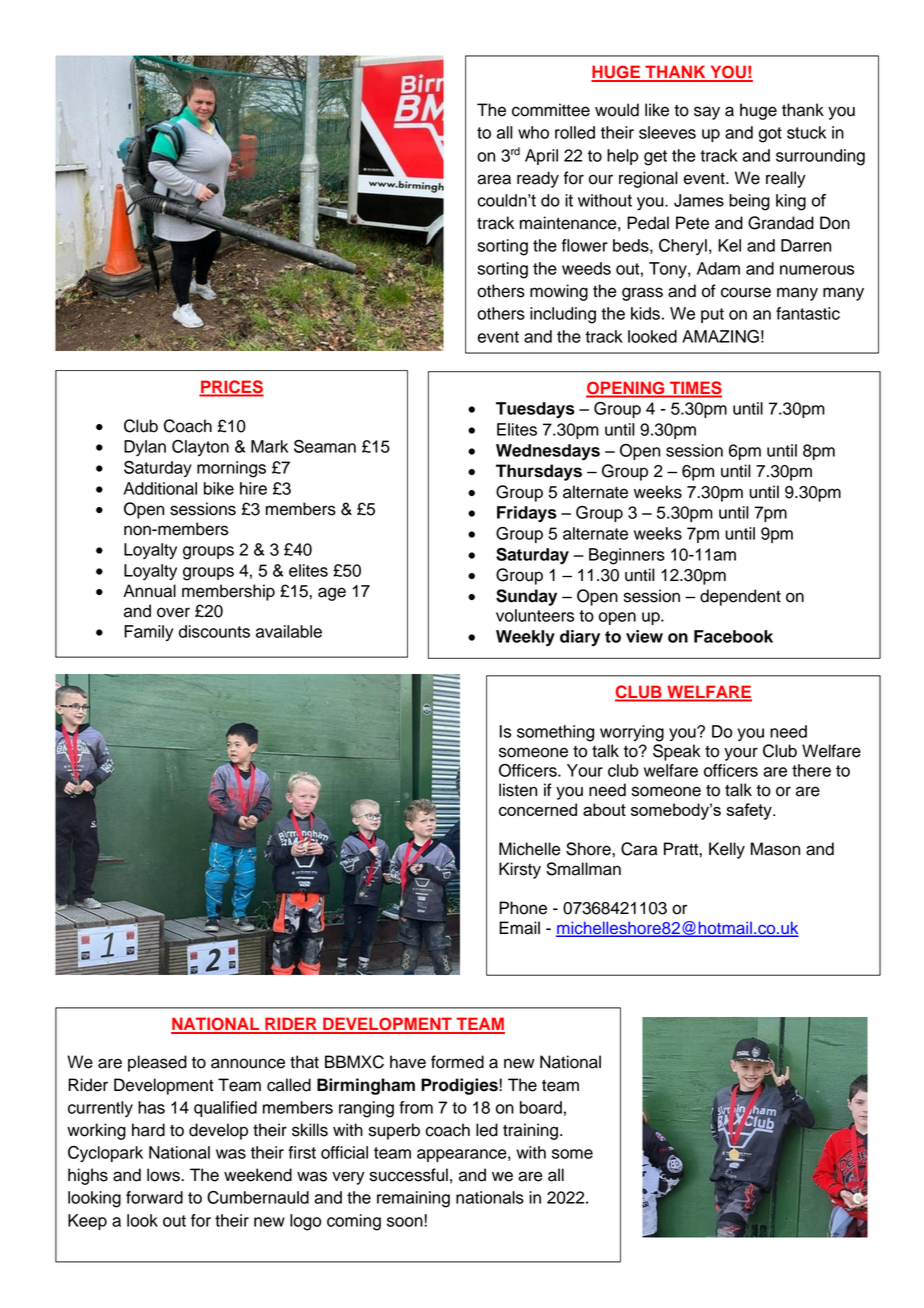 The image size is (924, 1308). Describe the element at coordinates (148, 633) in the page. I see `Family` at that location.
